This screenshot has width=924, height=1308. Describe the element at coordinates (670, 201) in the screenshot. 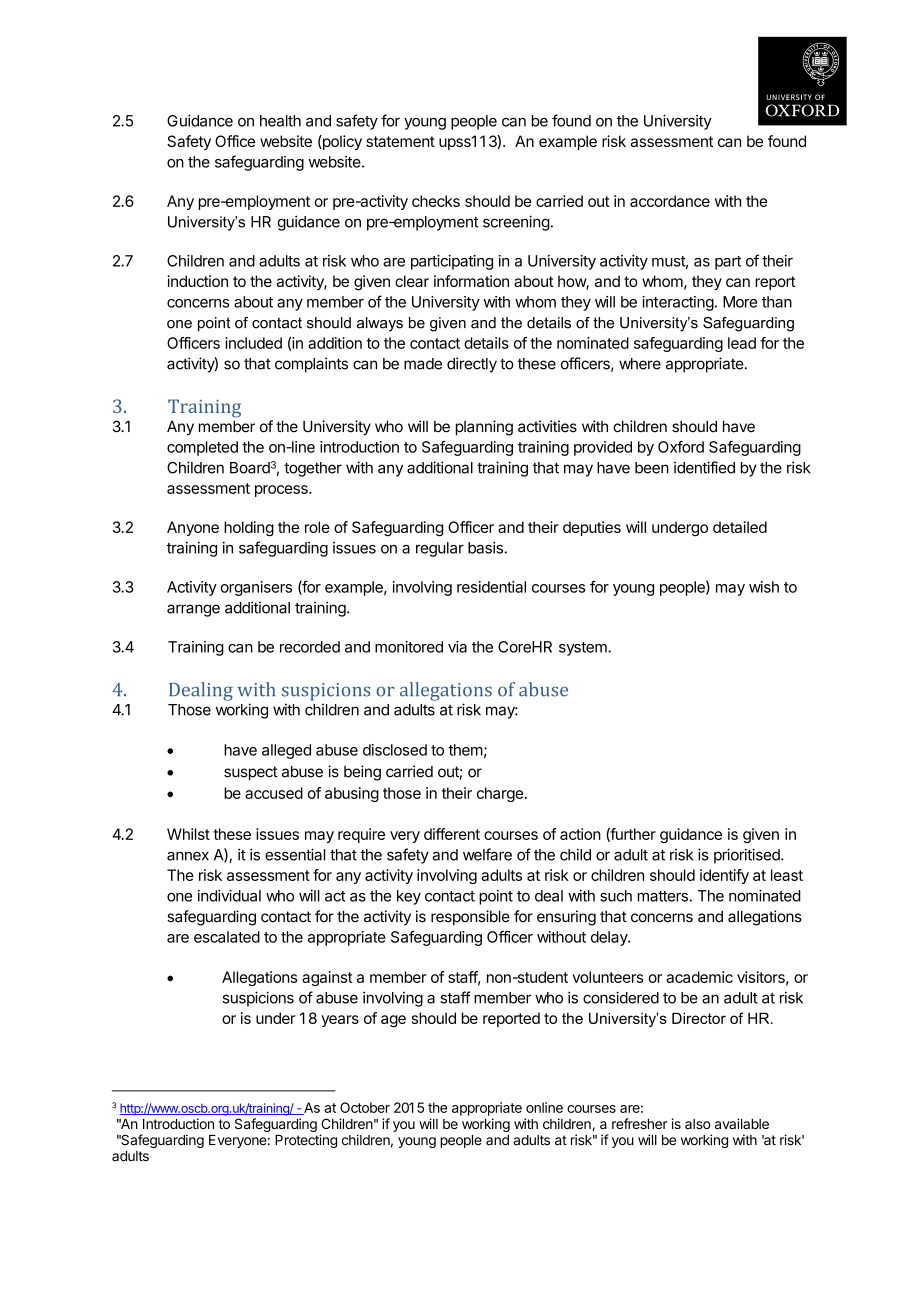

I see `accordance` at that location.
